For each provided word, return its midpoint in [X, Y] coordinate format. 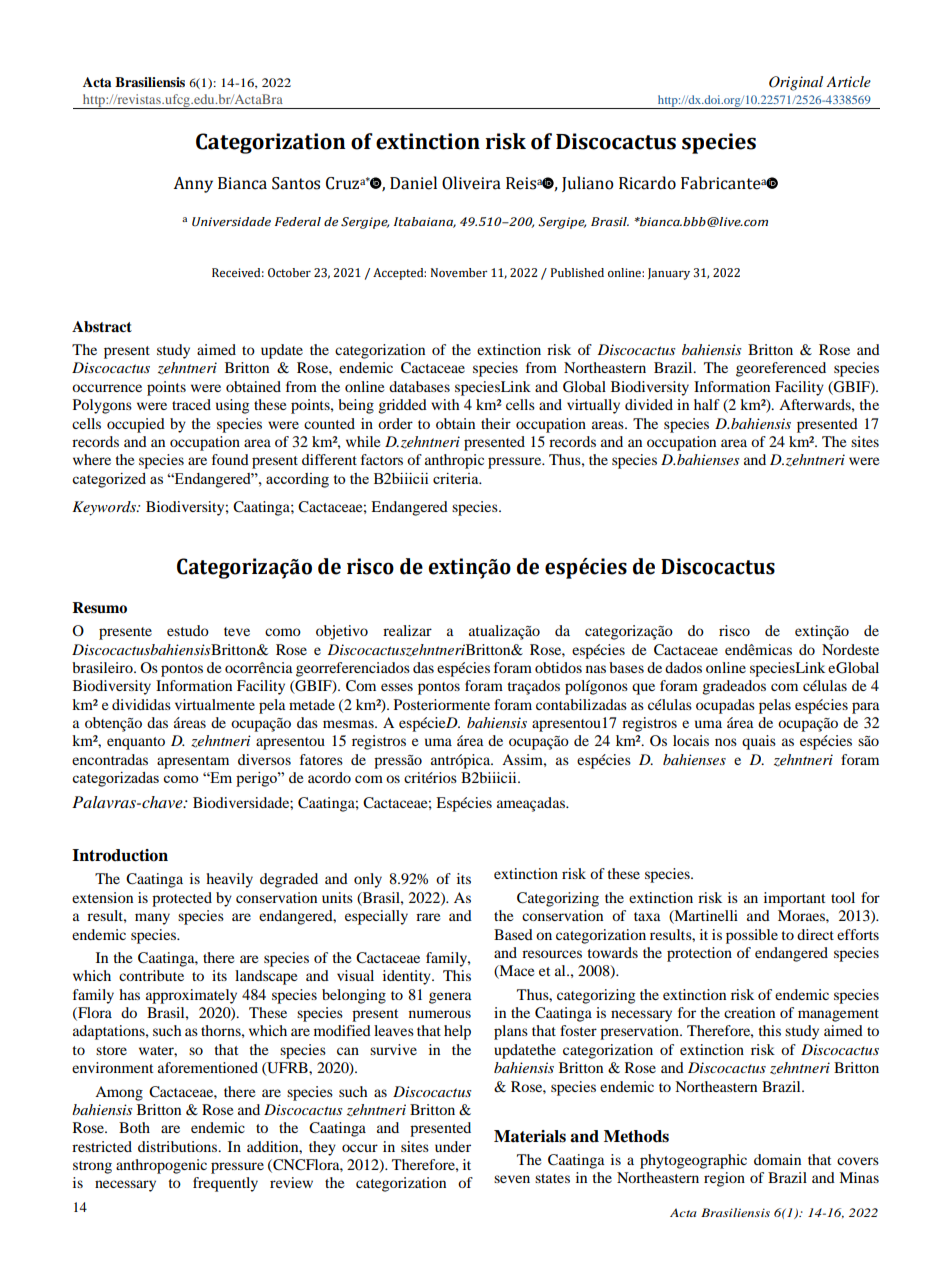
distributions [179, 1146]
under [453, 1146]
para [866, 708]
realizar [407, 630]
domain [777, 1159]
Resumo [99, 607]
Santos [296, 183]
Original [796, 83]
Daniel [413, 183]
